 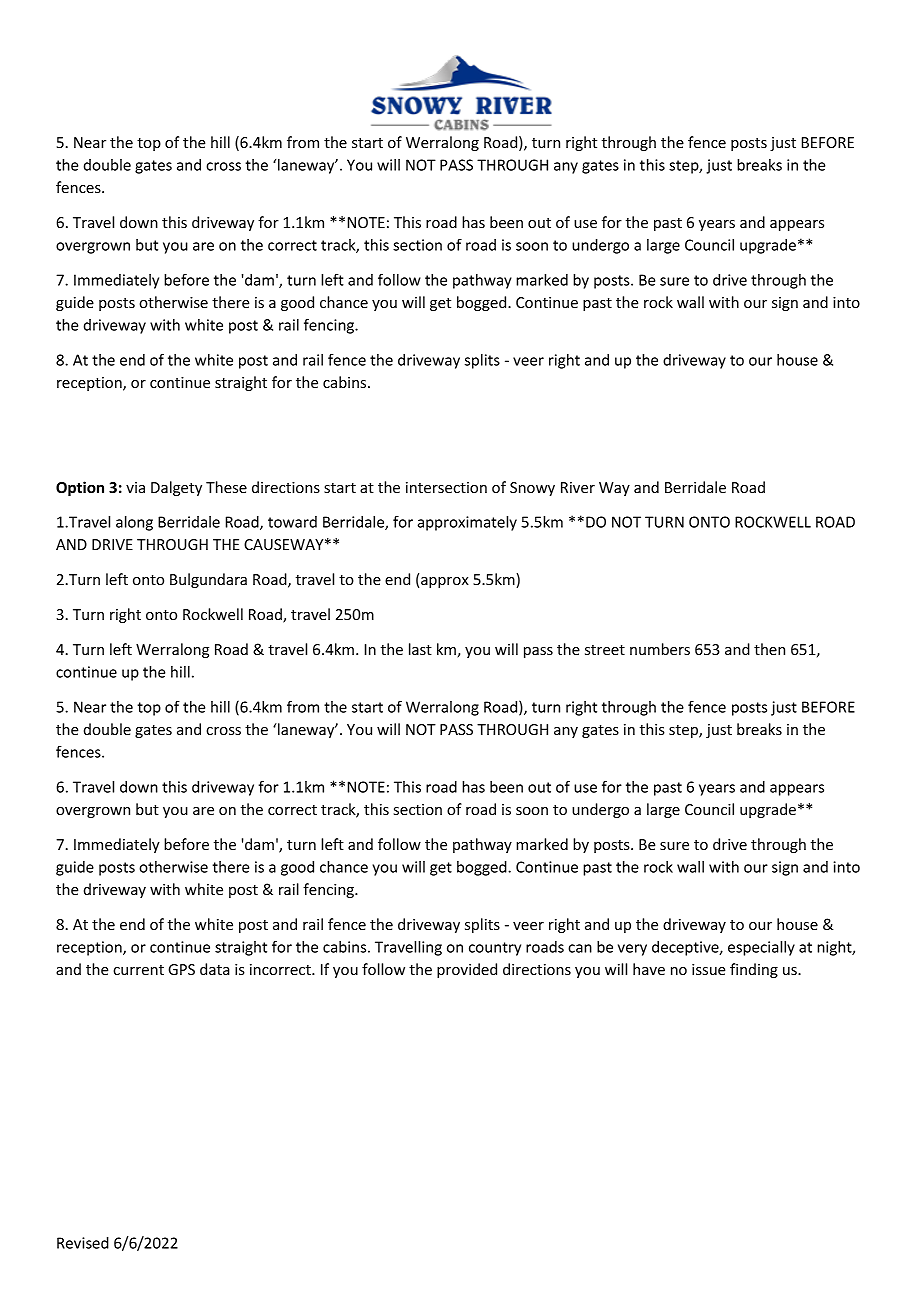 I want to click on GPS, so click(x=181, y=969).
